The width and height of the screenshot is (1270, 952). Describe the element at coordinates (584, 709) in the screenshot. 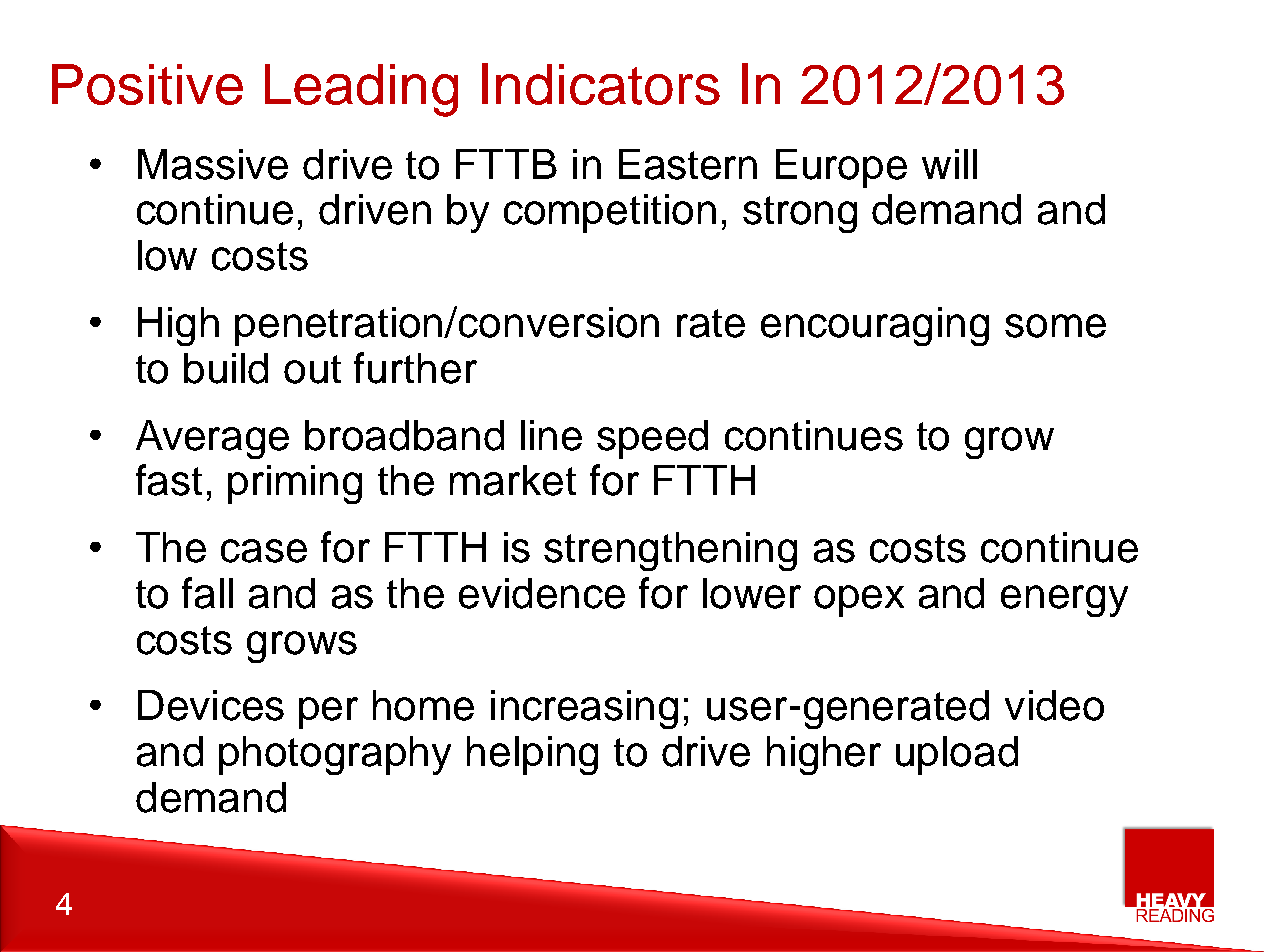

I see `increasing` at that location.
